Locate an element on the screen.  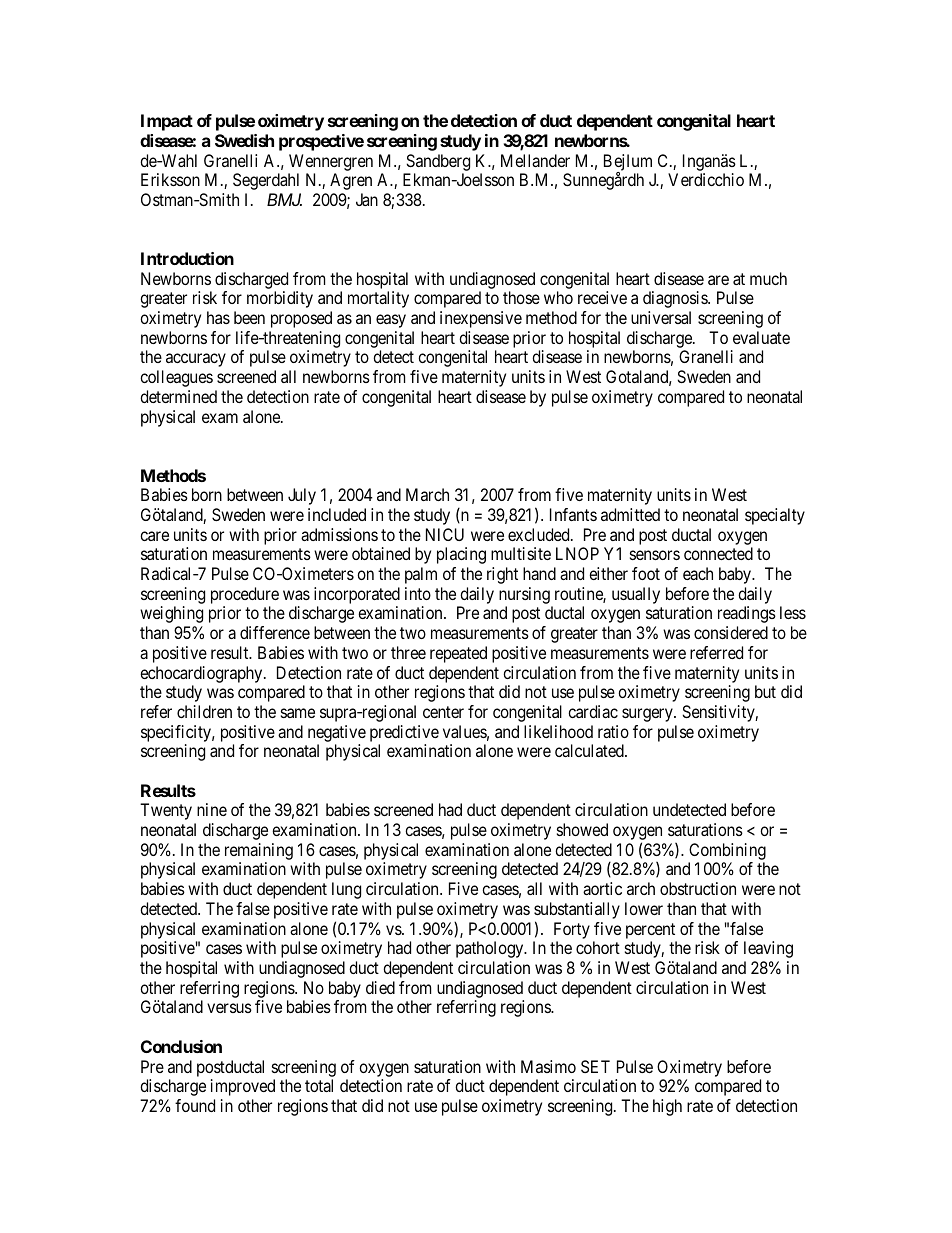
specialty is located at coordinates (775, 516).
